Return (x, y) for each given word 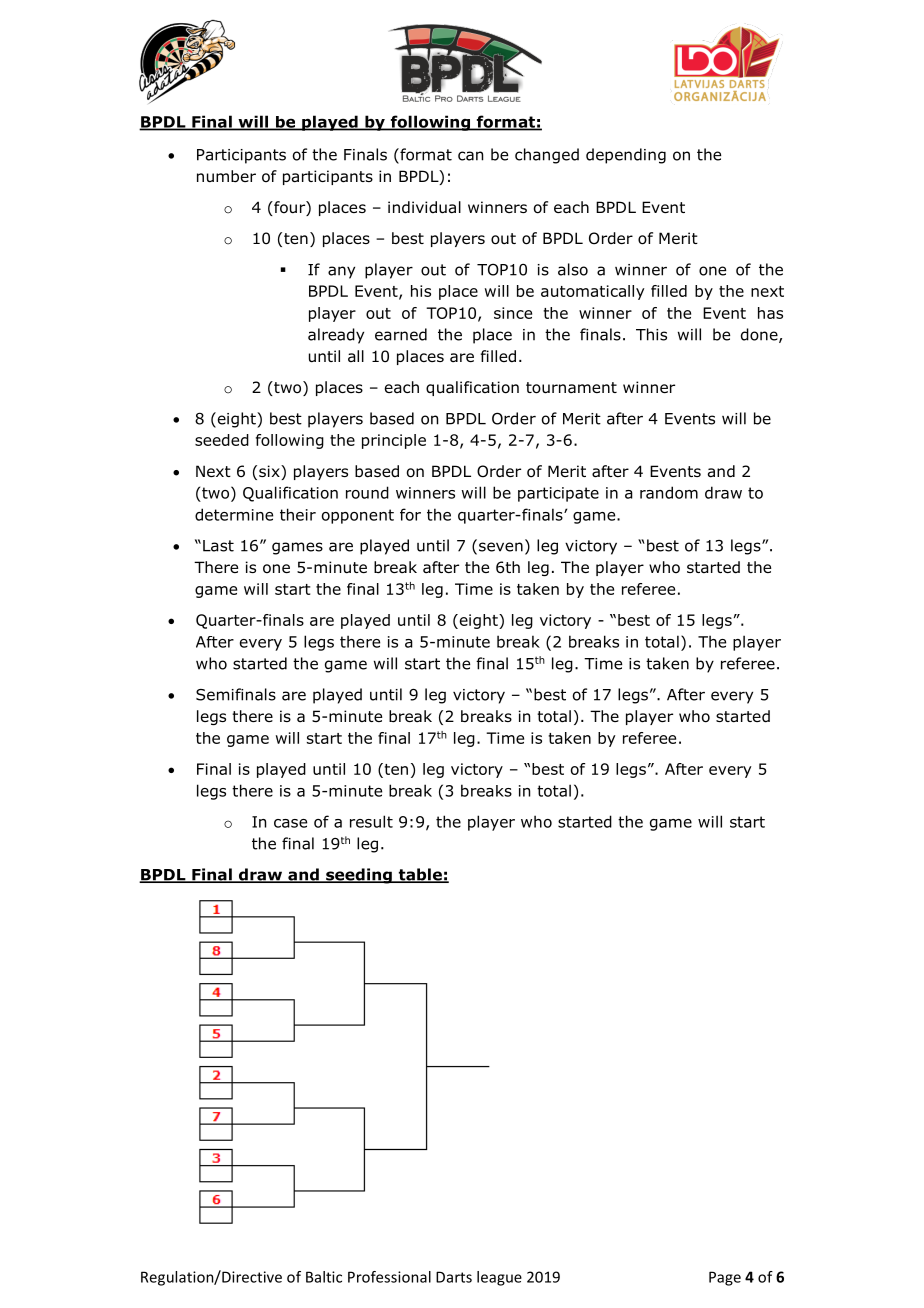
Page (725, 1278)
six (270, 472)
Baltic (324, 1277)
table (420, 875)
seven (501, 547)
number (226, 176)
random (669, 492)
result (371, 821)
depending (626, 156)
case (290, 823)
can (470, 156)
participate (558, 494)
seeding (359, 876)
